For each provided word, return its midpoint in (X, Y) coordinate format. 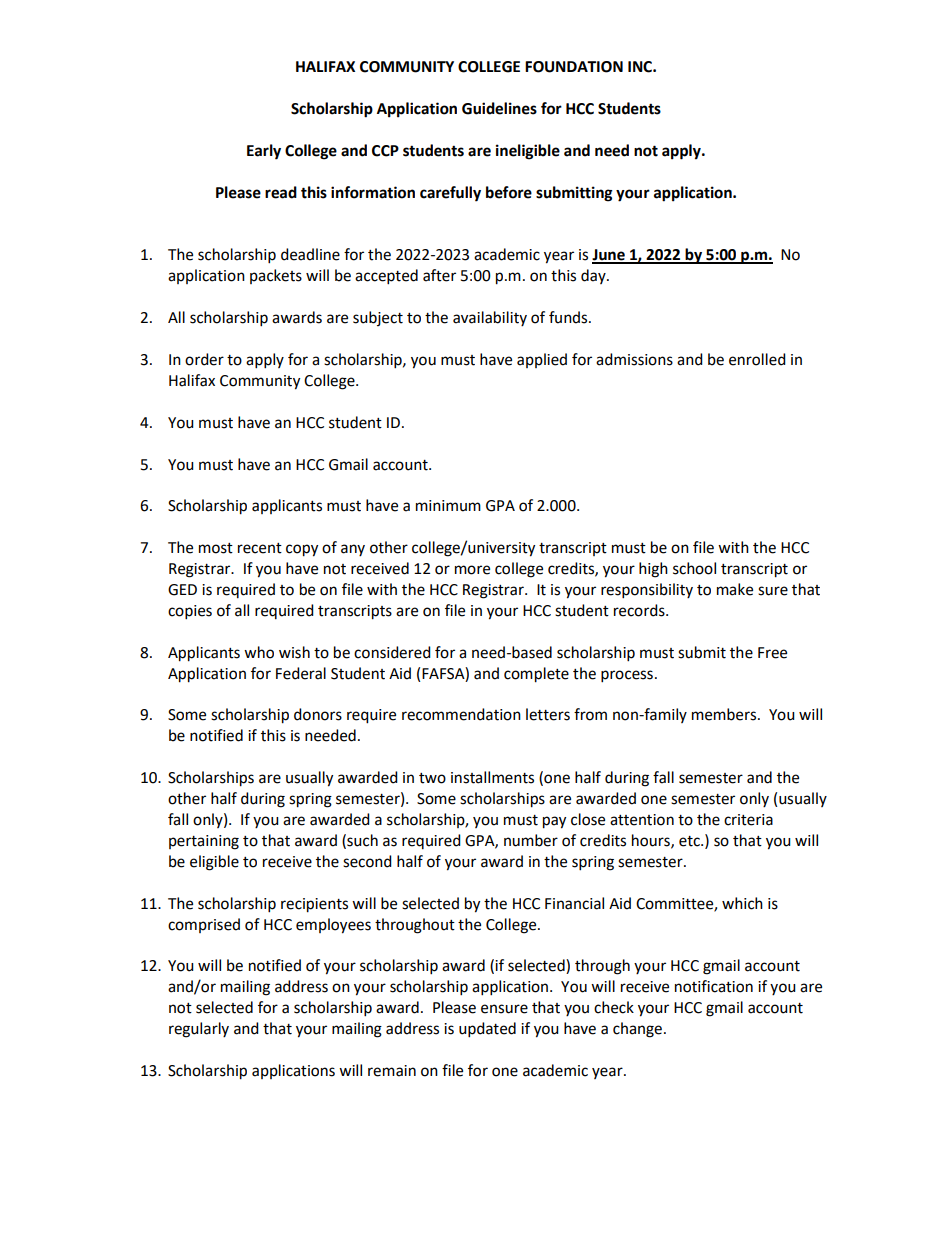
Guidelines (499, 108)
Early (264, 152)
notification (714, 986)
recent (260, 548)
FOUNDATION (574, 67)
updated (487, 1030)
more (472, 570)
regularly (199, 1030)
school (694, 568)
